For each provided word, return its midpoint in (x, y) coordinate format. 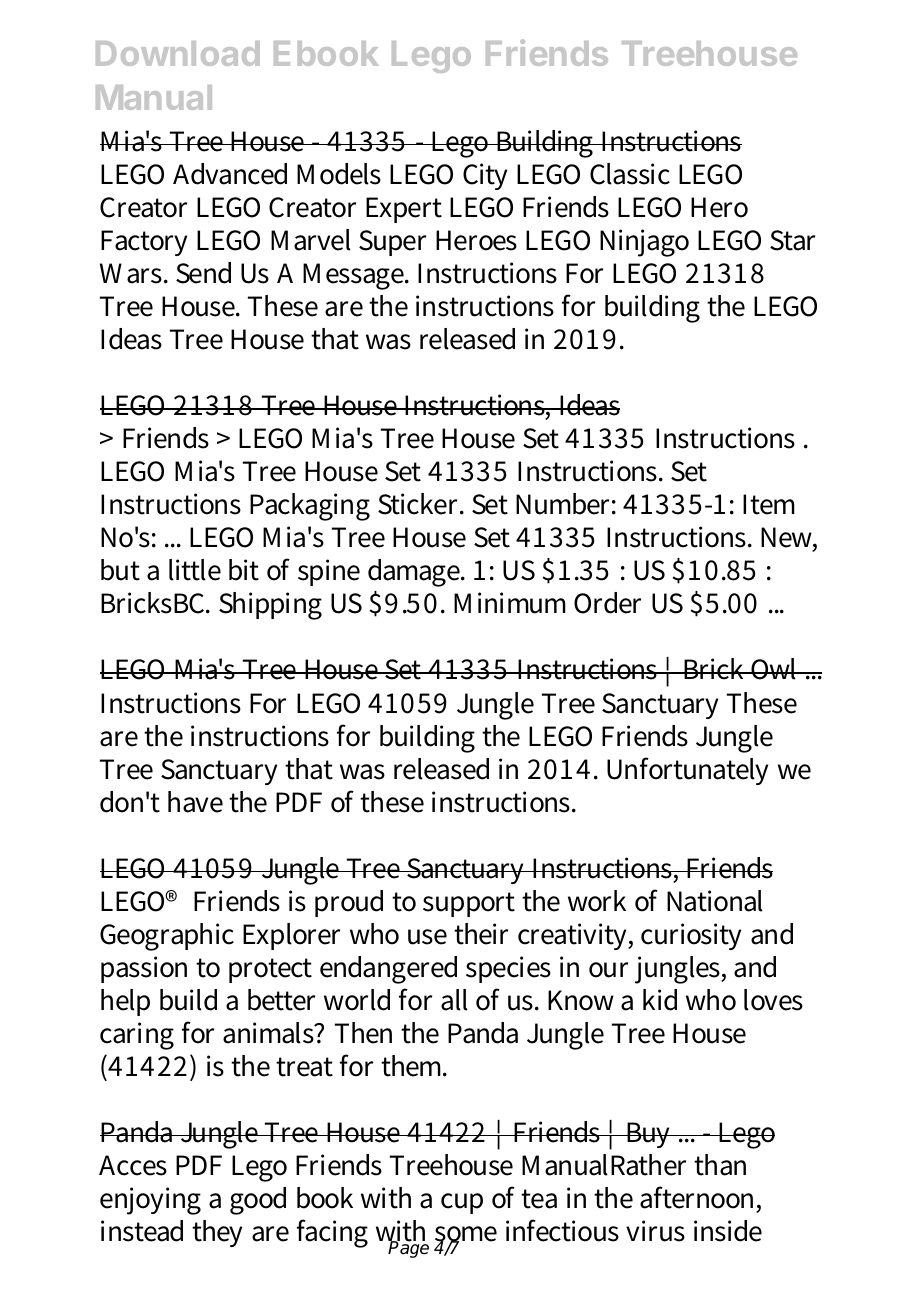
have (195, 802)
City (485, 176)
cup (462, 1203)
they (217, 1233)
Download (178, 53)
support (469, 904)
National (715, 901)
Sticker (420, 504)
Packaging (310, 507)
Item (769, 504)
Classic (630, 174)
